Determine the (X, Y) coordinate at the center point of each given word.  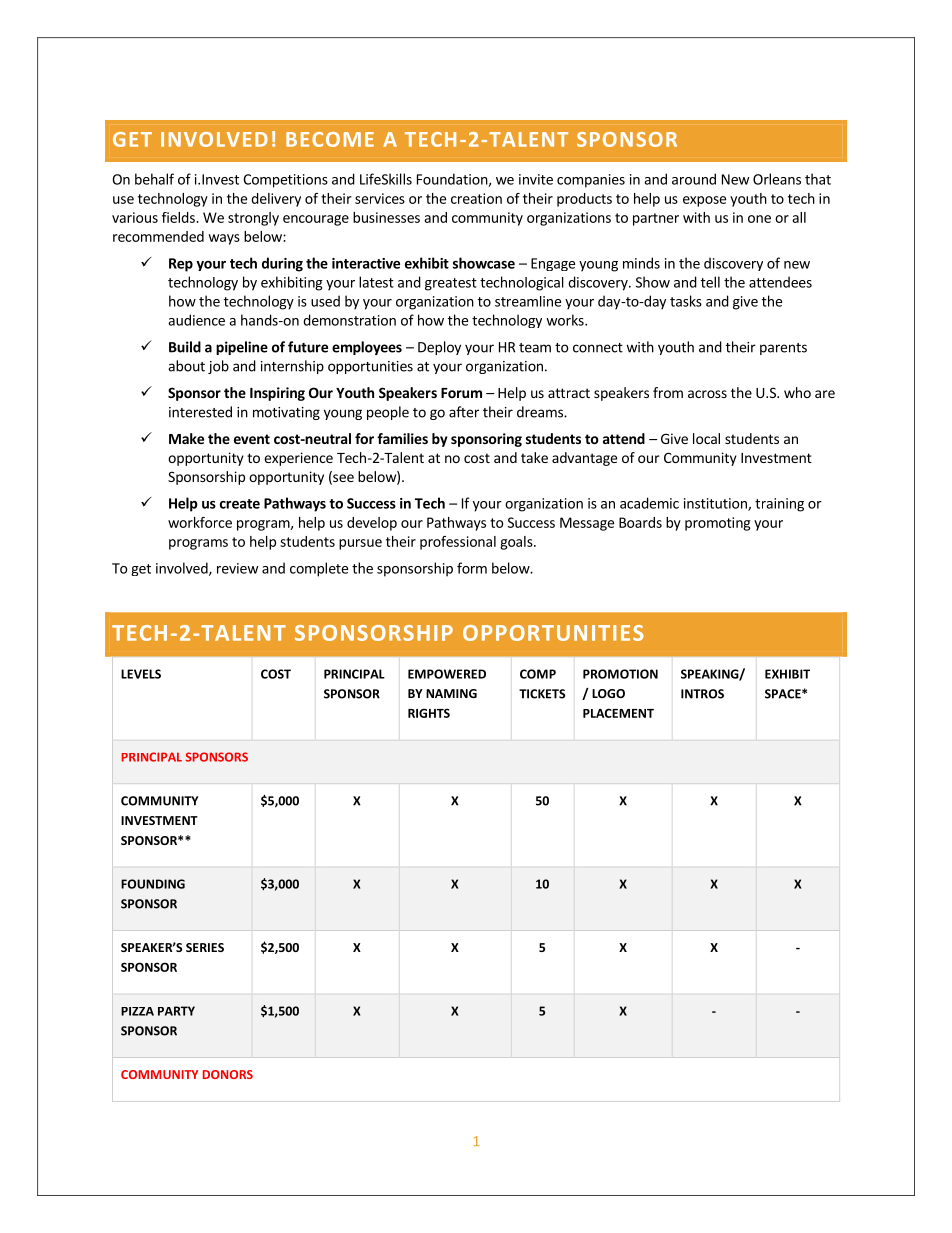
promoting (717, 524)
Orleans (777, 179)
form (472, 568)
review (237, 568)
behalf (154, 179)
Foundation (453, 180)
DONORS (228, 1074)
